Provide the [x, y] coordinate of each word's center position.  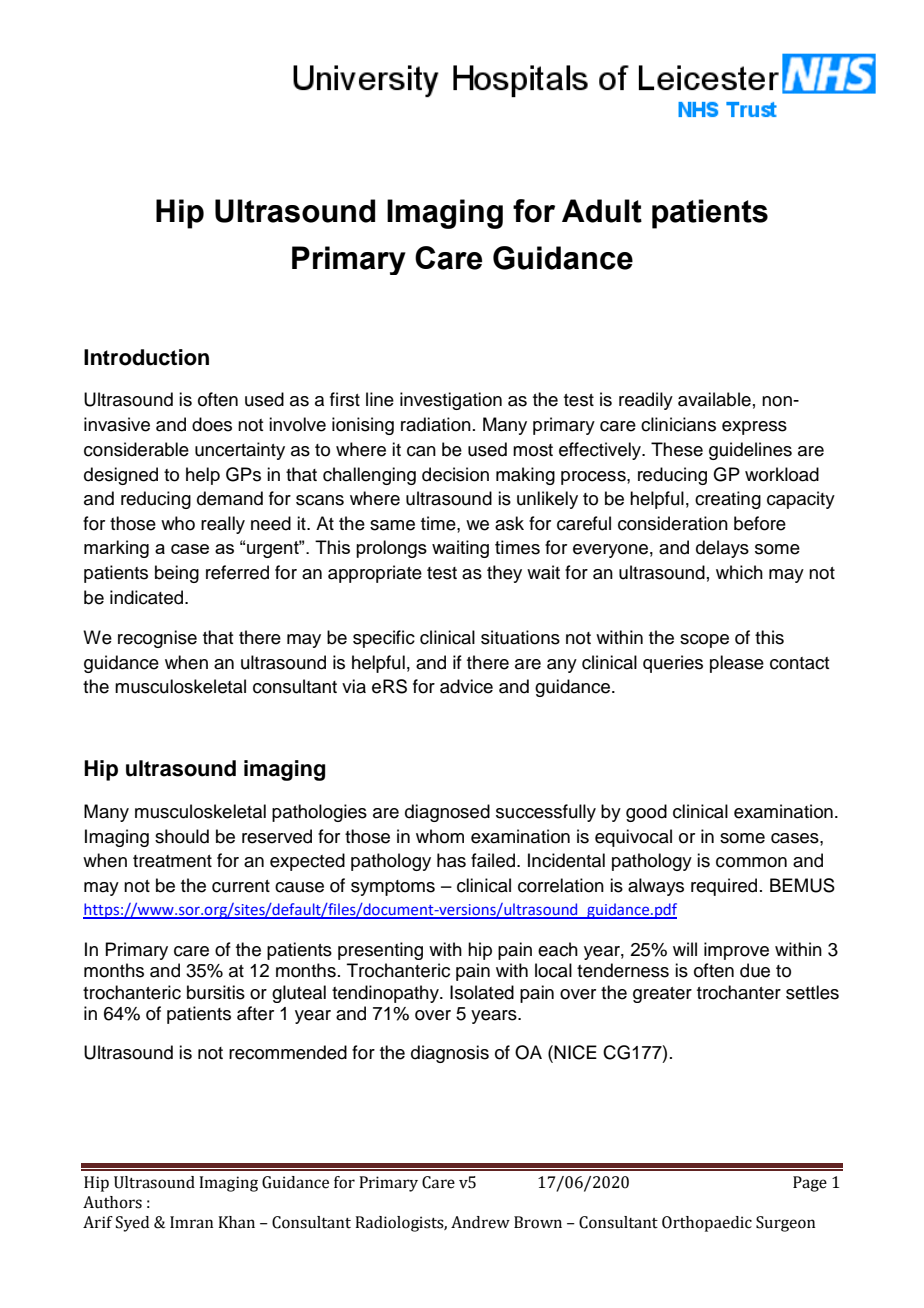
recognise [157, 639]
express [754, 428]
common [751, 862]
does [212, 424]
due [755, 970]
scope [704, 641]
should [182, 836]
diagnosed [447, 813]
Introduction [146, 357]
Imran [191, 1222]
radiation [436, 424]
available [714, 399]
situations [520, 637]
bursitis [216, 992]
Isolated [482, 992]
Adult [602, 211]
